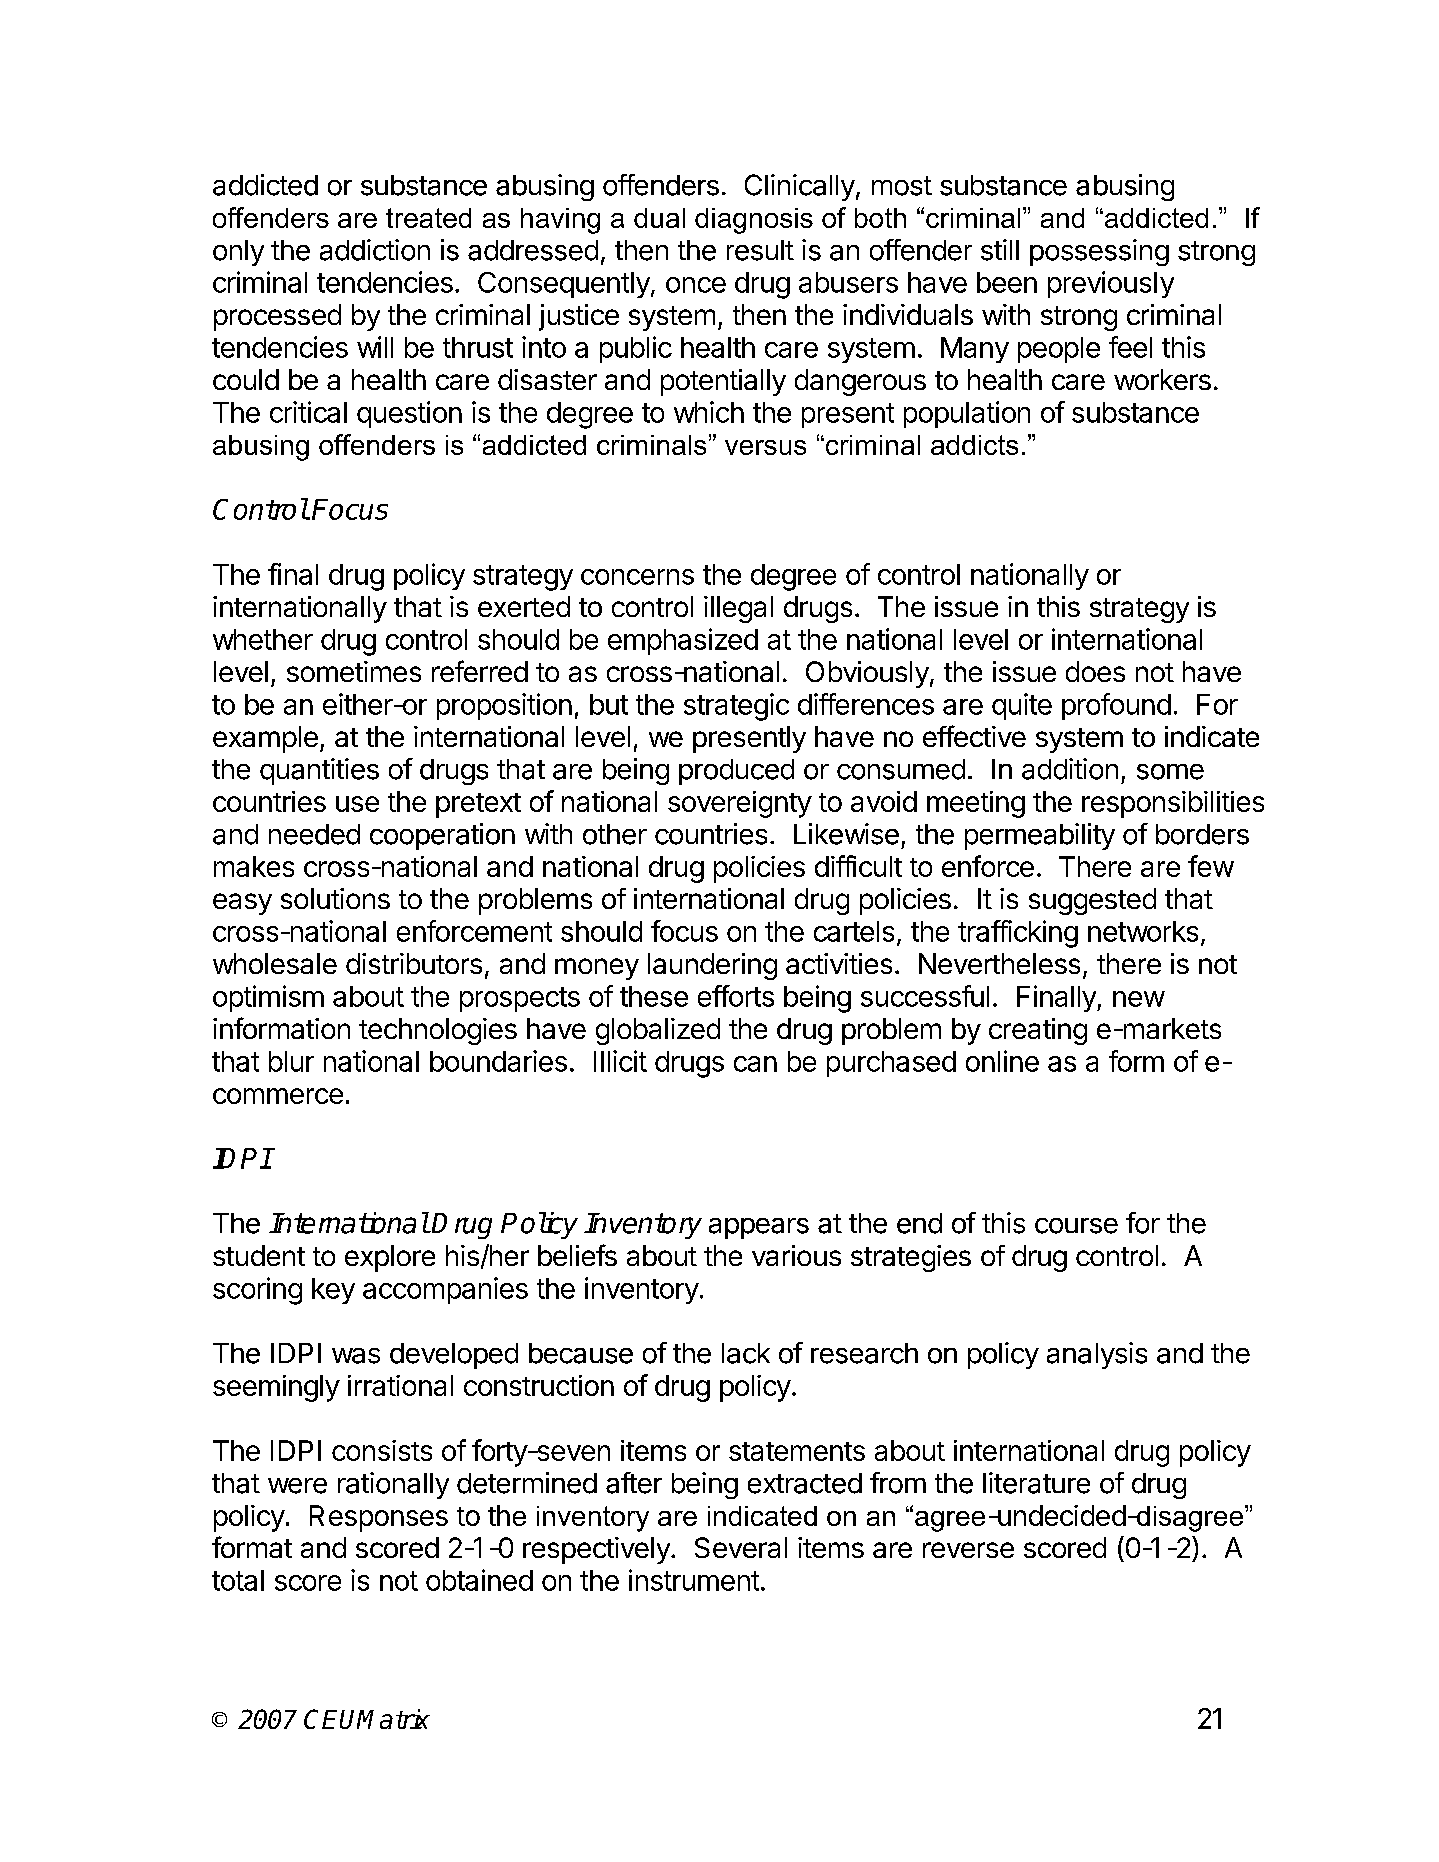 The width and height of the screenshot is (1439, 1862). Describe the element at coordinates (1002, 1061) in the screenshot. I see `online` at that location.
